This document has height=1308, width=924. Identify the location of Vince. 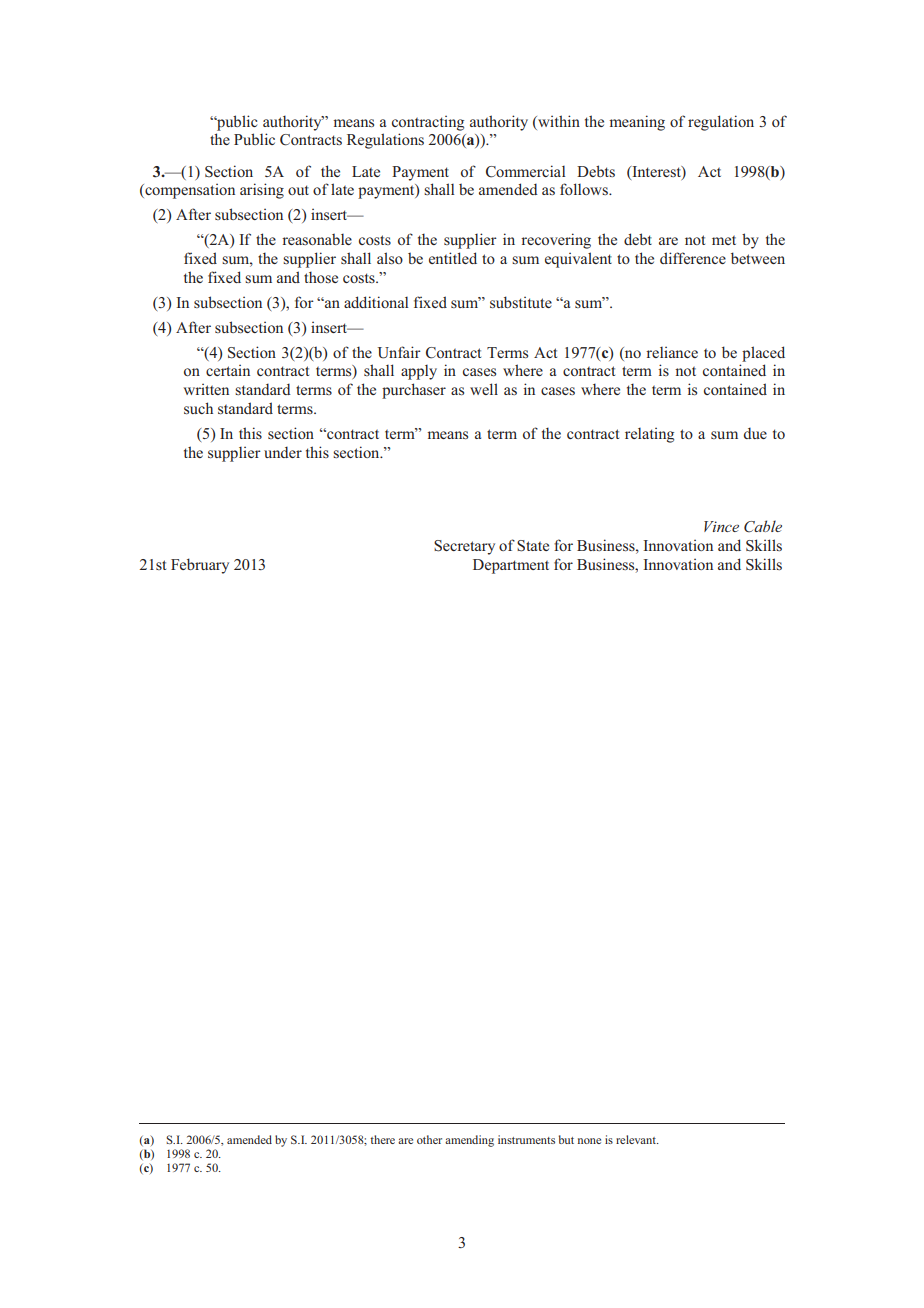
(721, 526).
